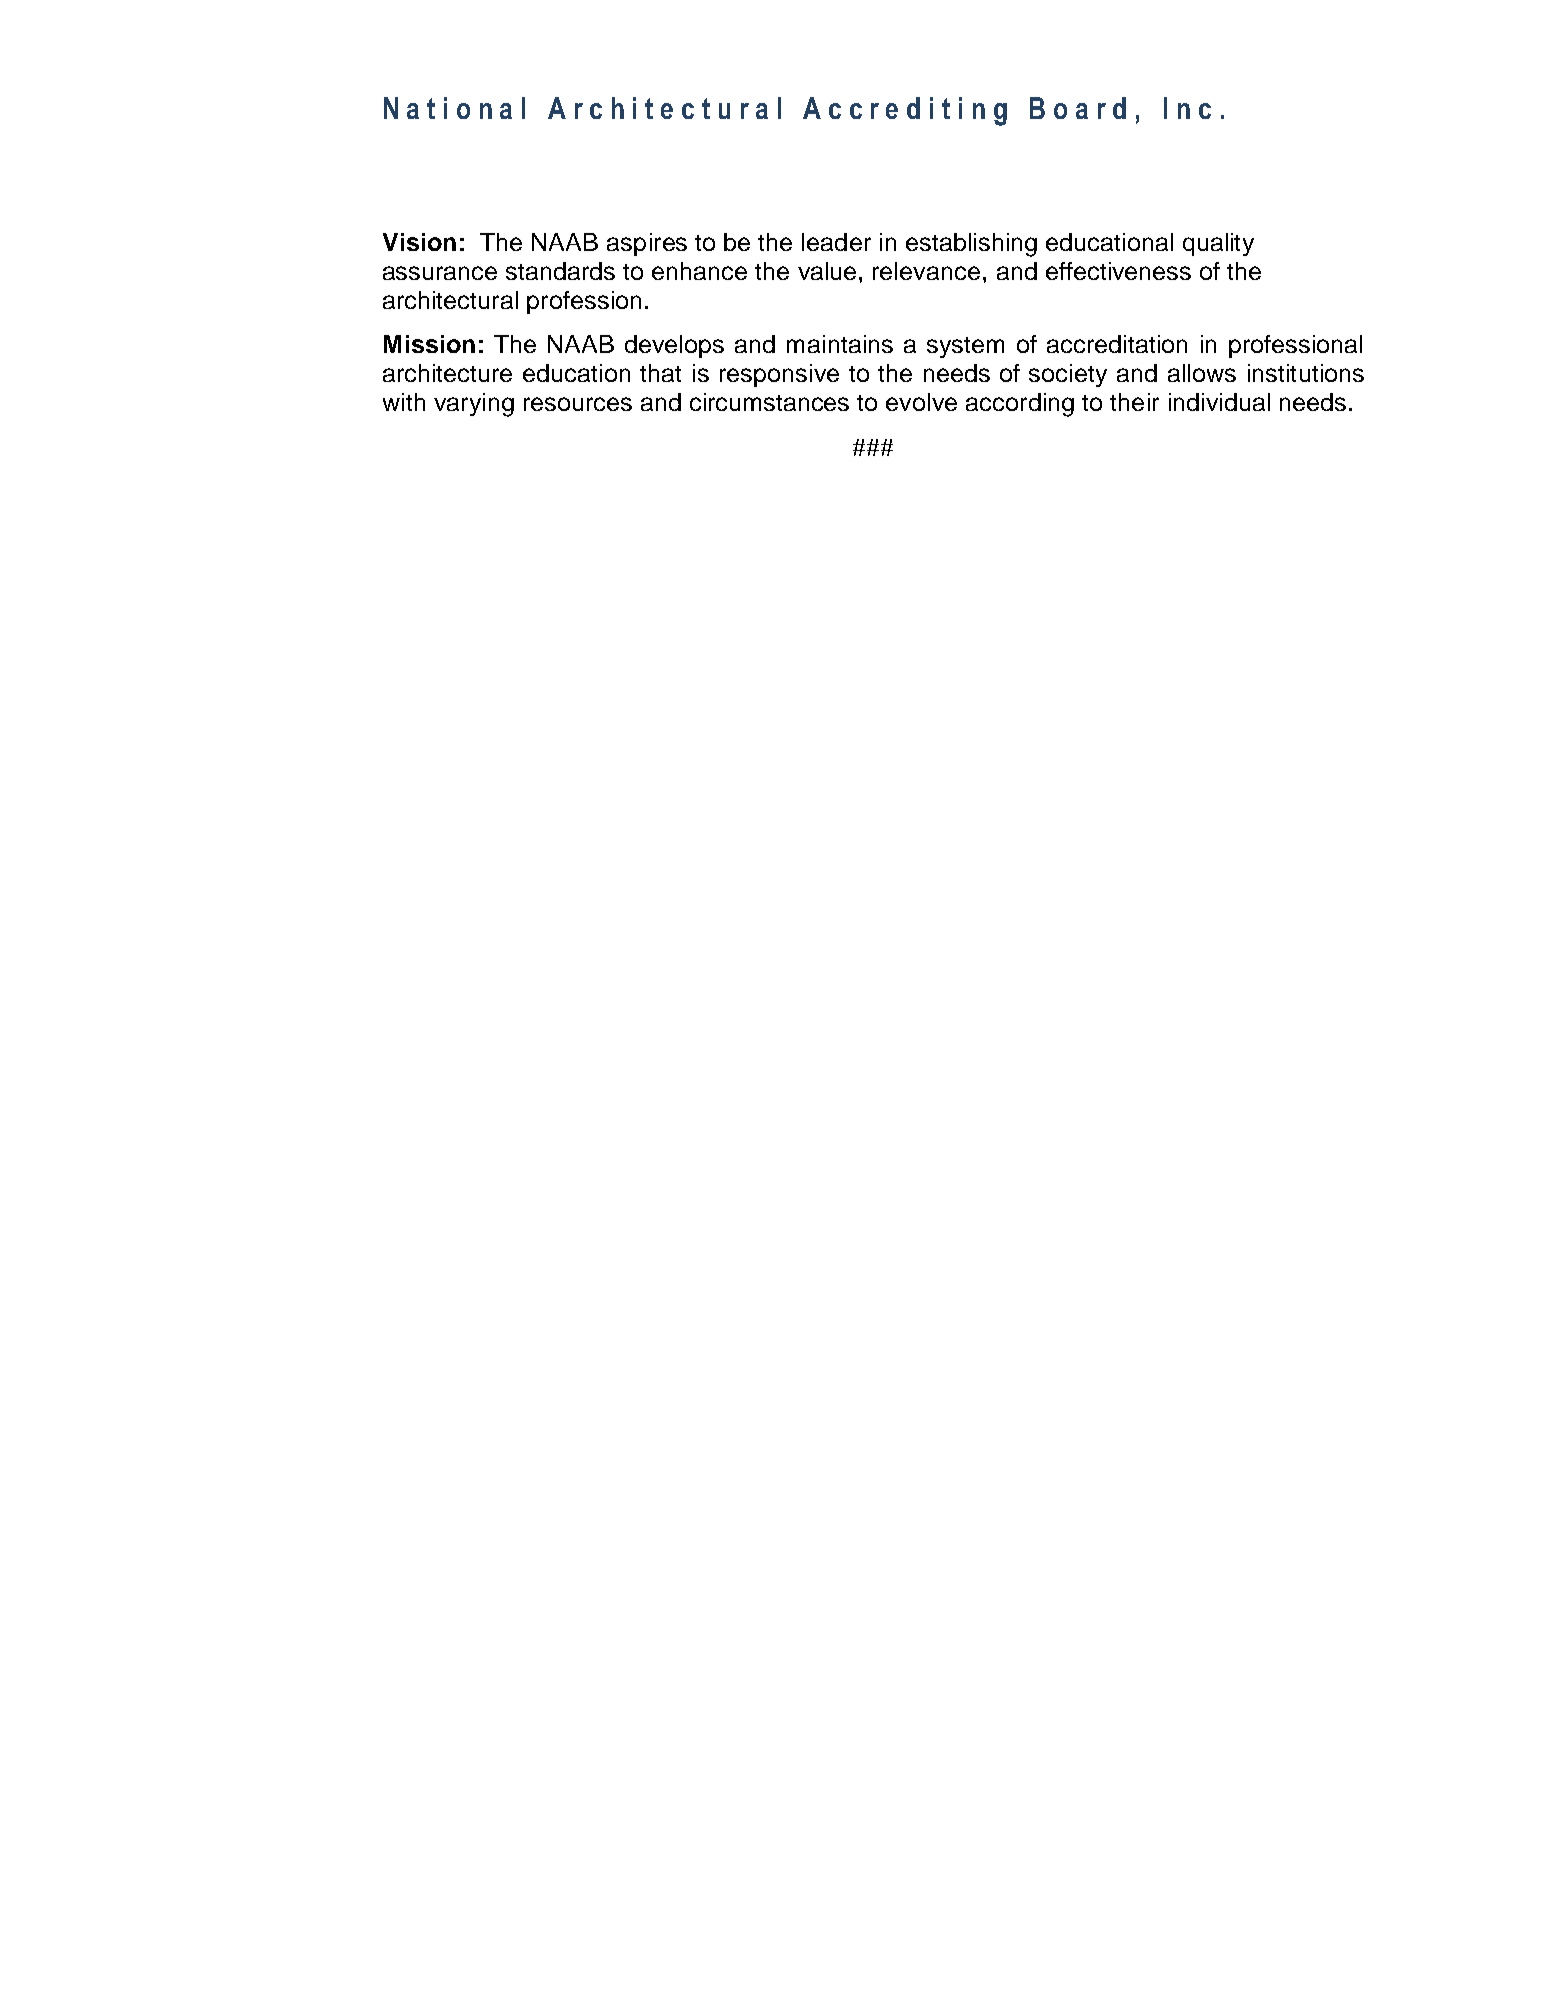 The image size is (1547, 2002). I want to click on Mission, so click(429, 344).
